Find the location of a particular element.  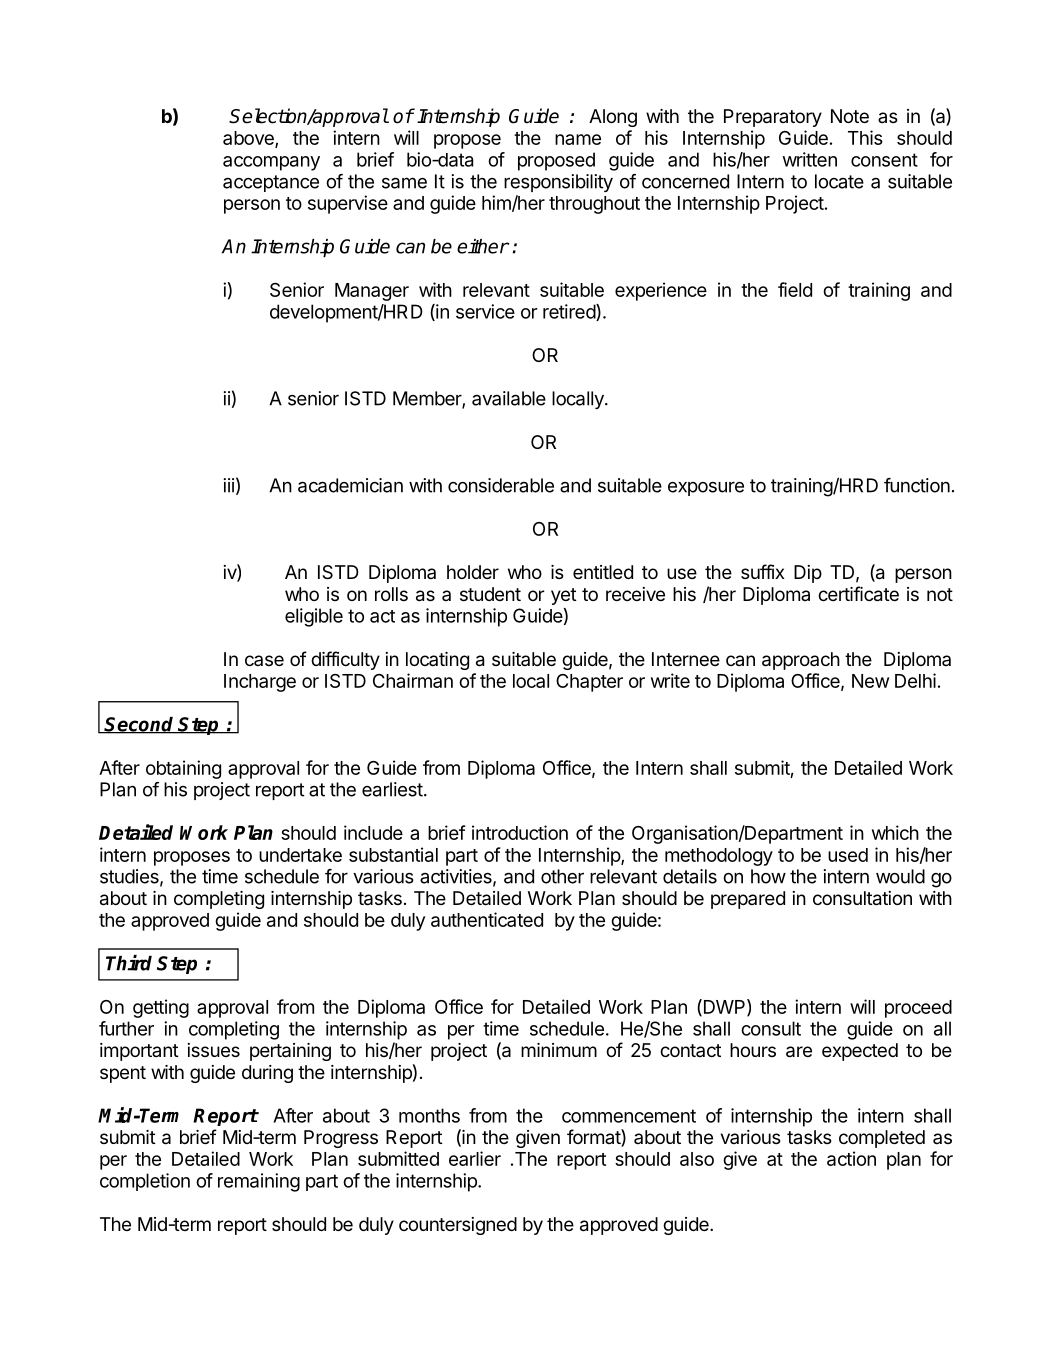

approach is located at coordinates (801, 661).
